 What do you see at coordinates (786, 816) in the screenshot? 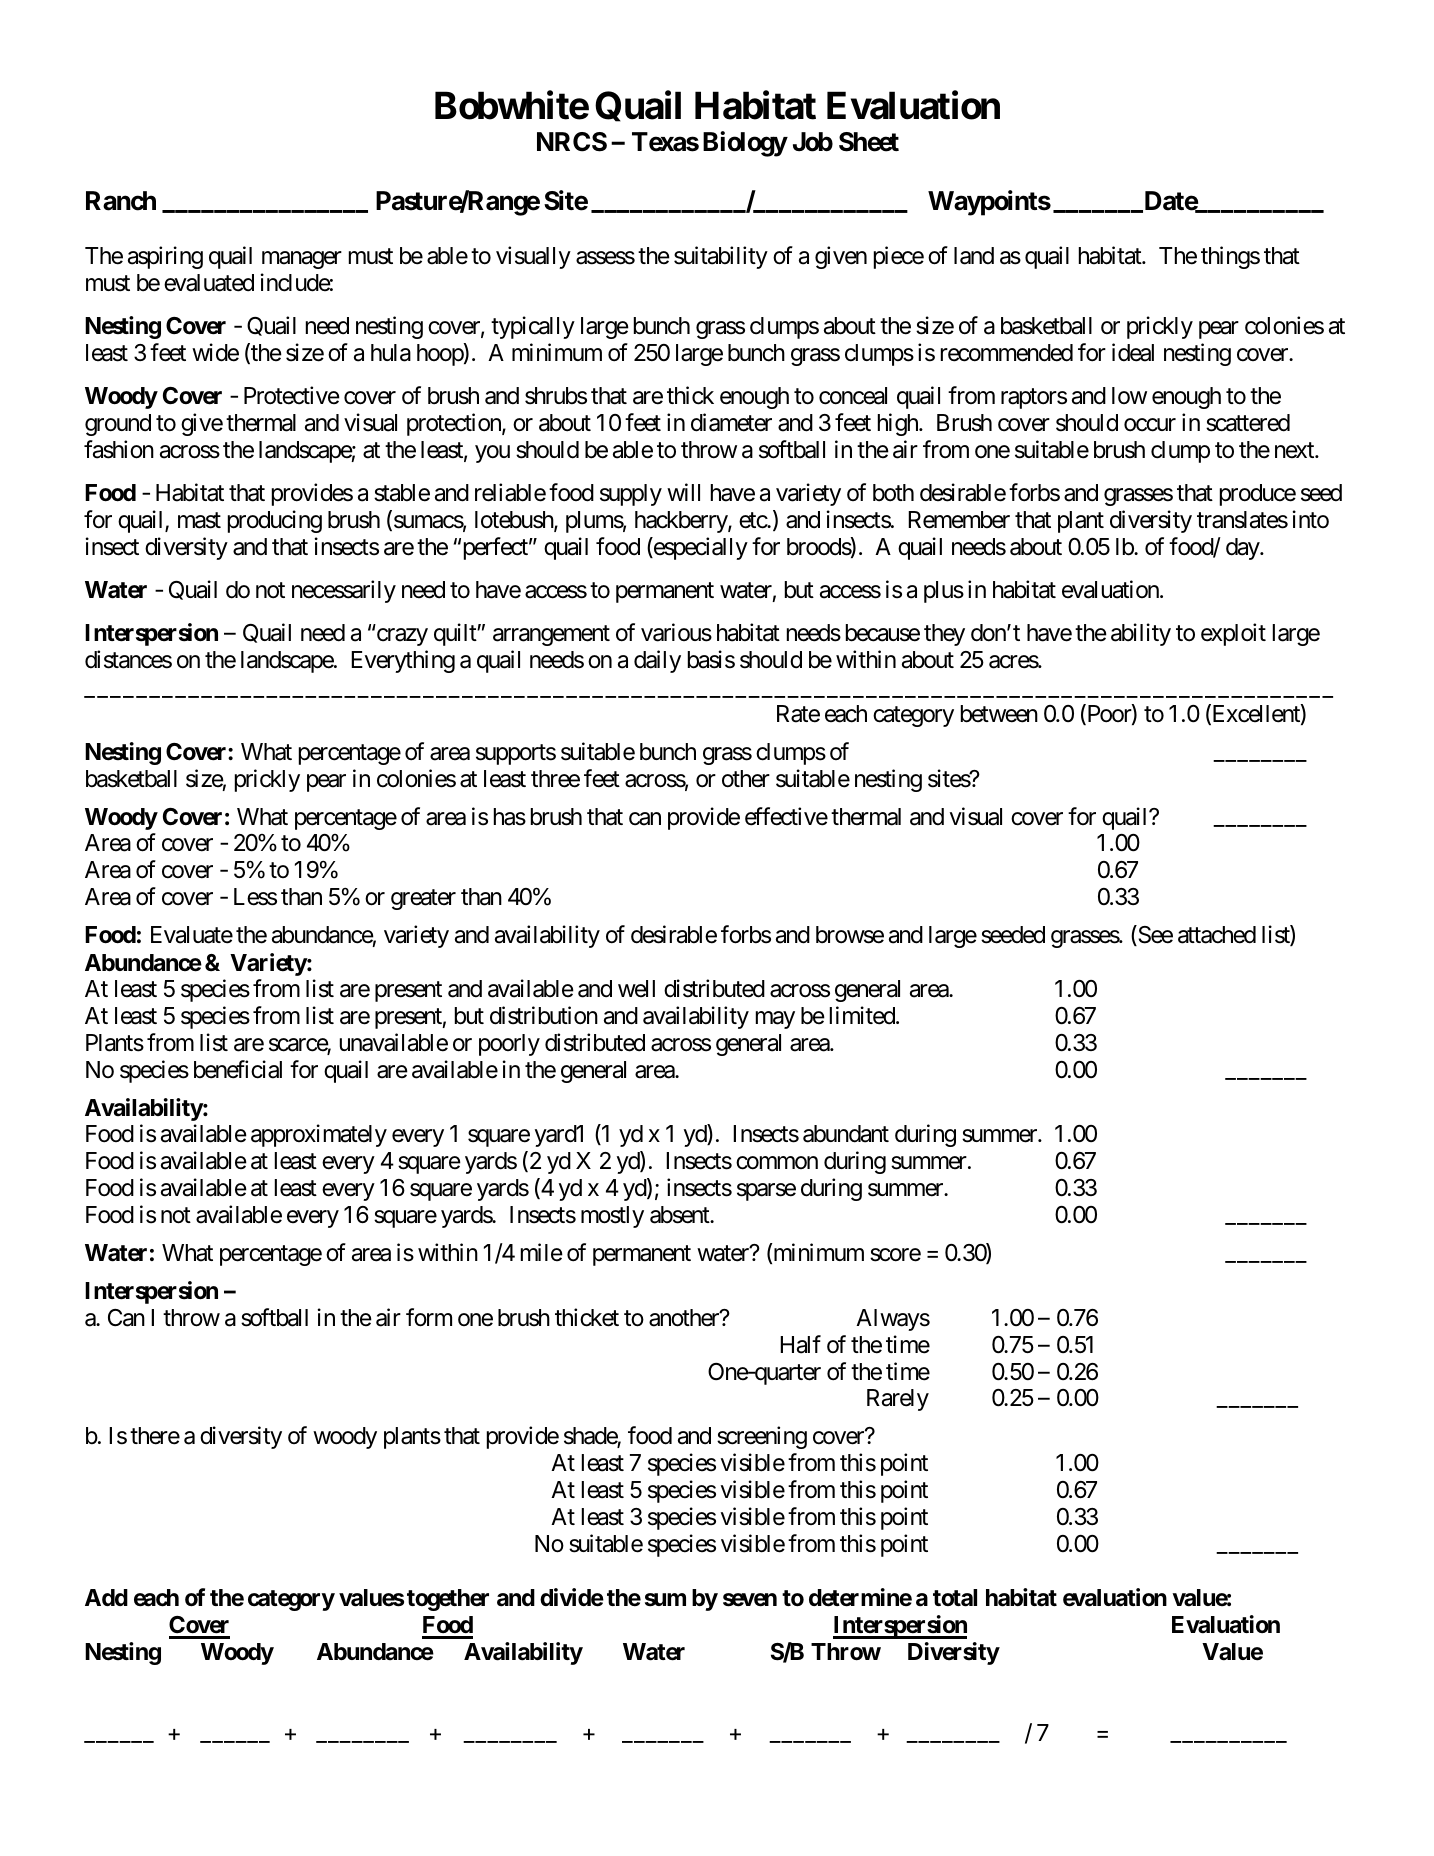
I see `effective` at bounding box center [786, 816].
